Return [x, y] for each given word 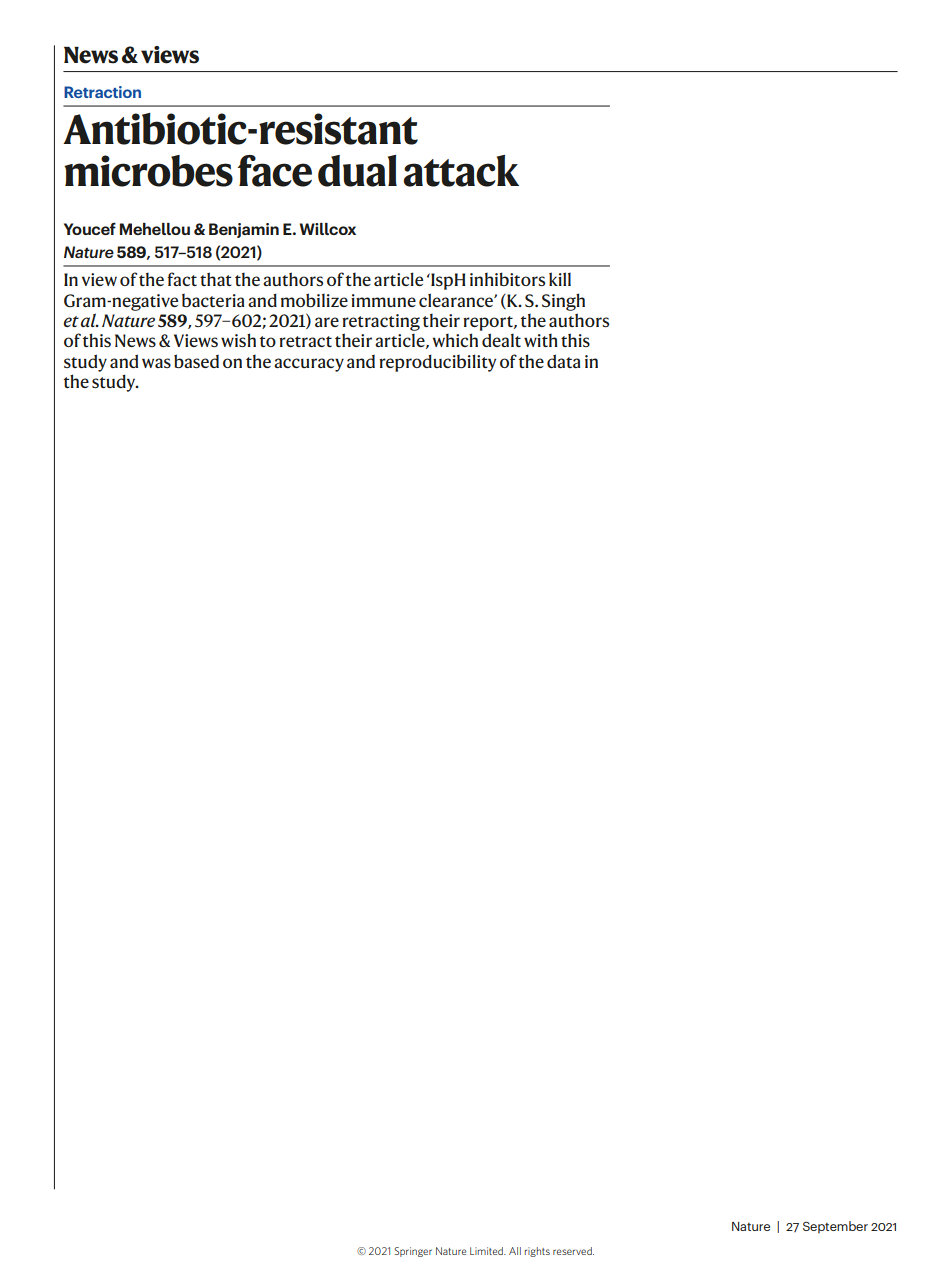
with [541, 340]
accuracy [309, 365]
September [835, 1227]
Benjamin [244, 230]
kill [560, 279]
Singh [563, 302]
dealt [501, 340]
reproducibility [437, 363]
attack [461, 171]
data [564, 361]
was [156, 363]
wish [238, 340]
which [455, 340]
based [196, 361]
